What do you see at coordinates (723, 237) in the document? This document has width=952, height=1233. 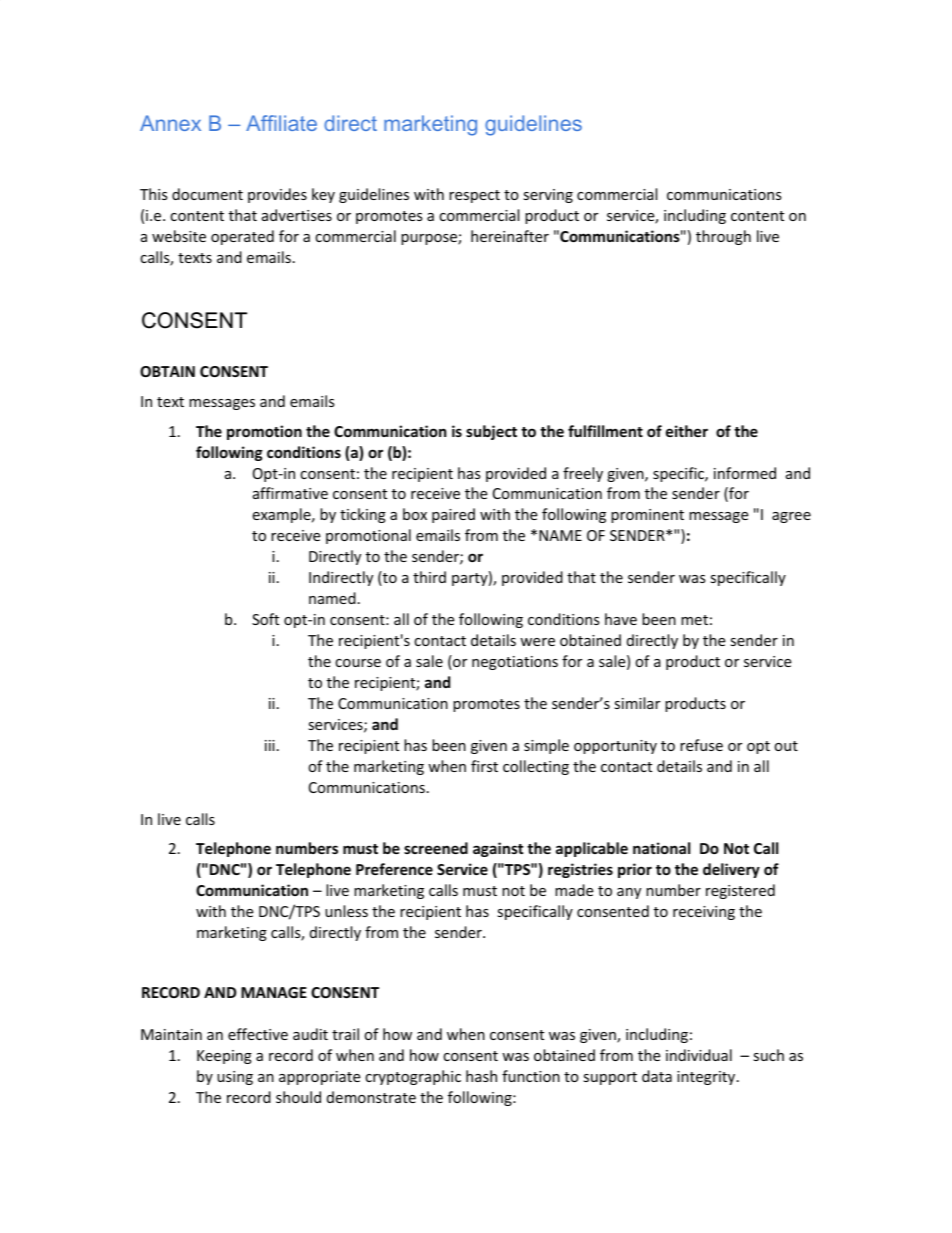 I see `through` at bounding box center [723, 237].
